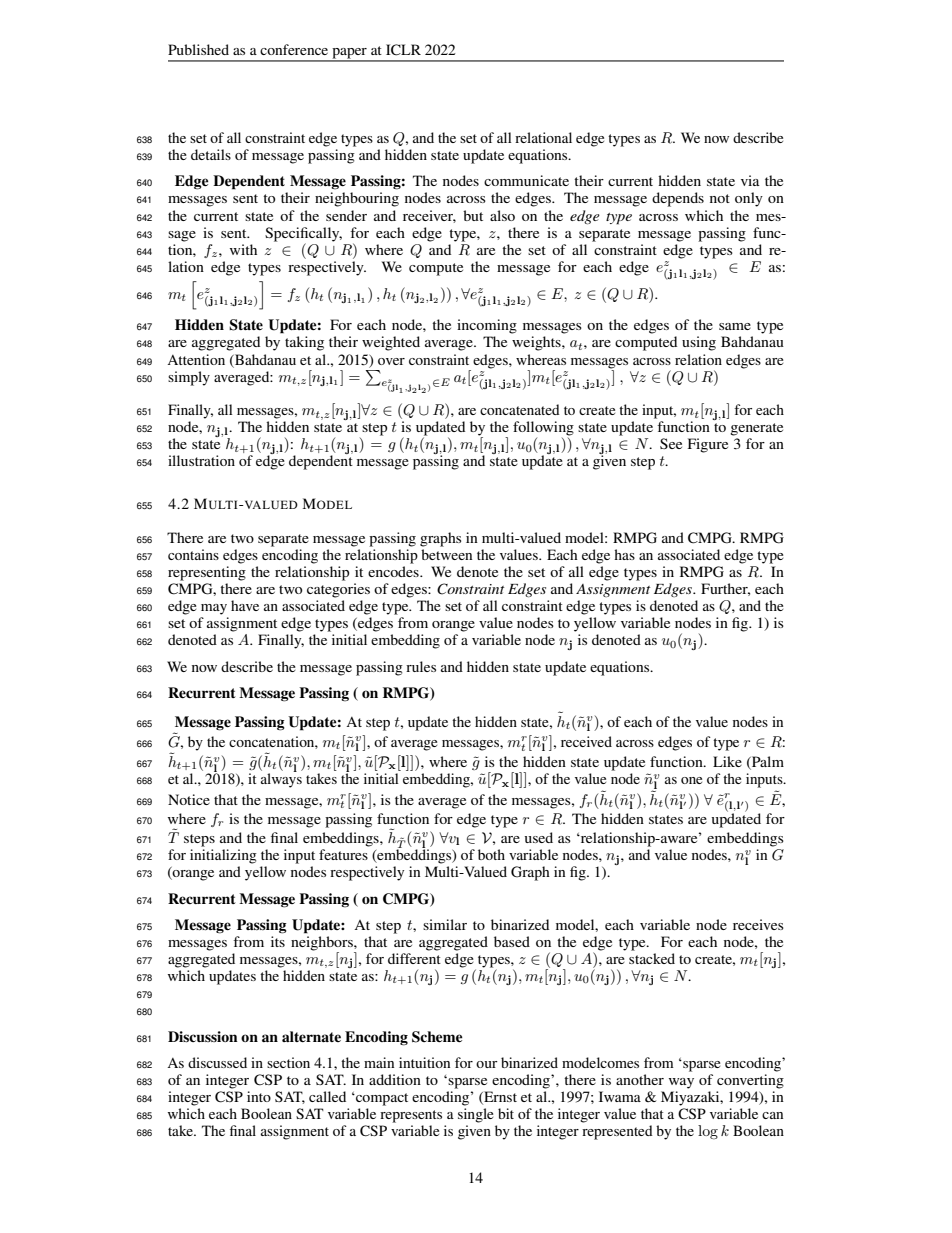 The image size is (952, 1233). Describe the element at coordinates (245, 605) in the document. I see `have` at that location.
